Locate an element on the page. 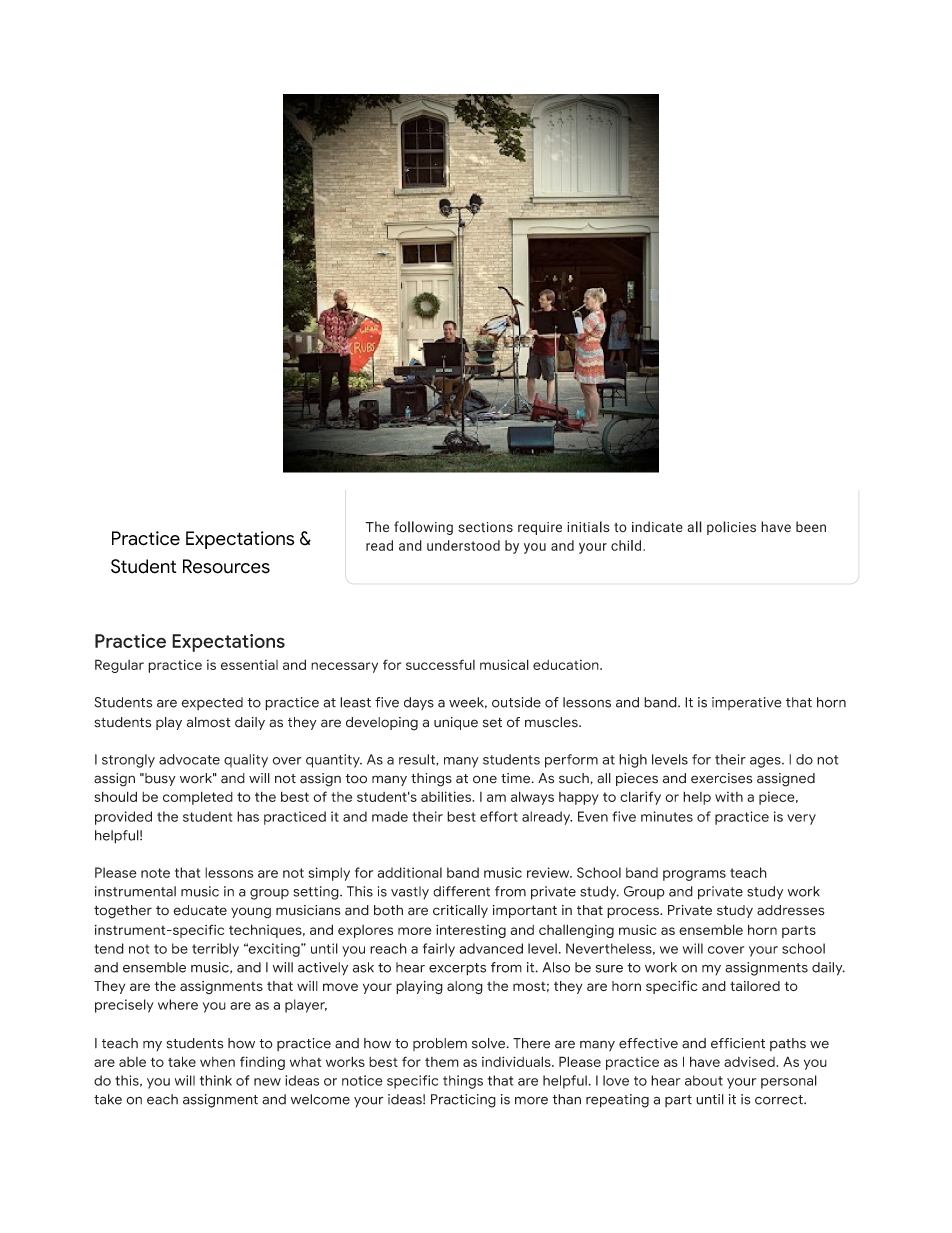 This page has height=1233, width=952. understood is located at coordinates (463, 545).
